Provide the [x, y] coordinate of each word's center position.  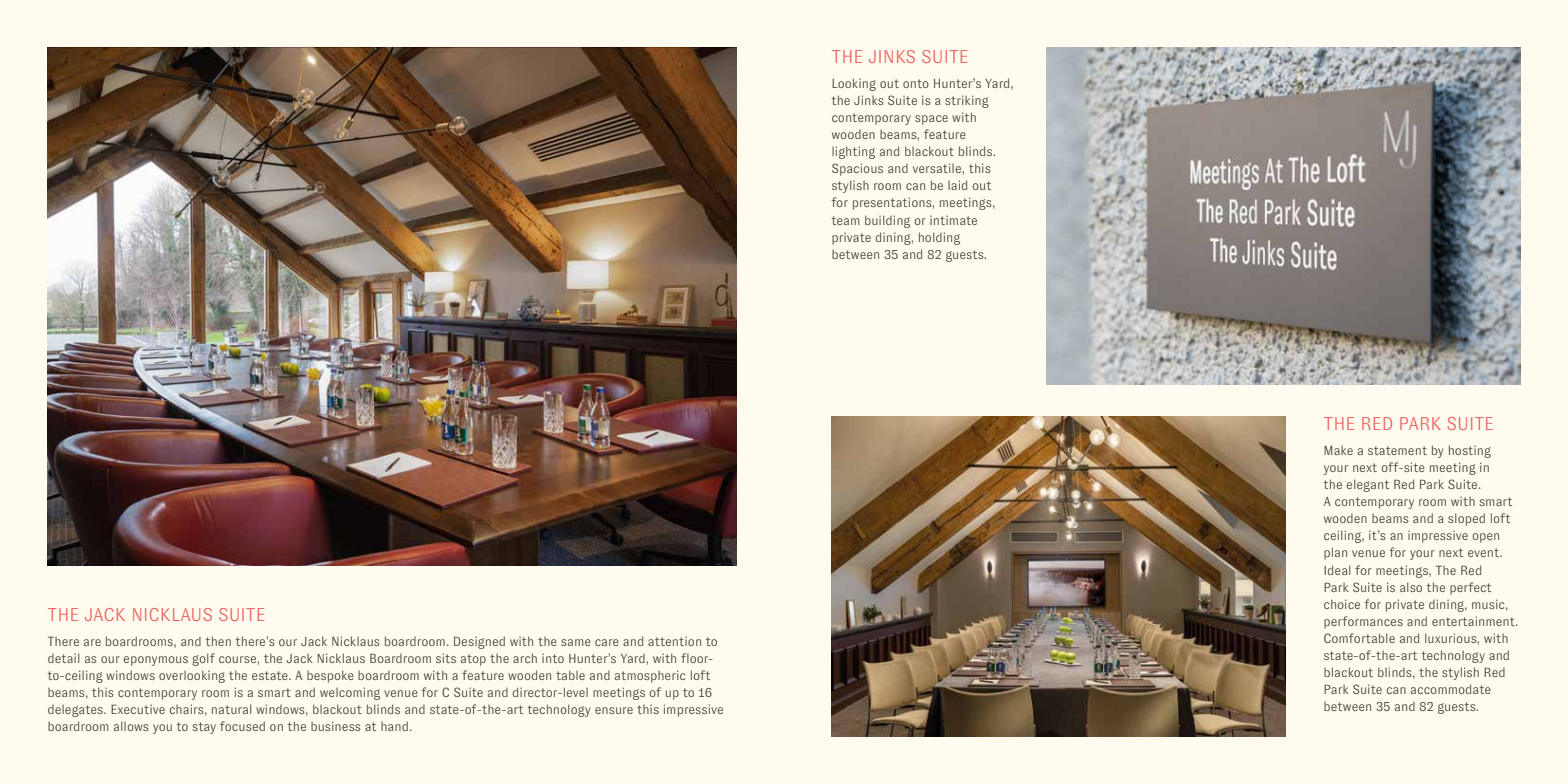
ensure [614, 710]
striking [967, 101]
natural [232, 709]
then [218, 641]
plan [1335, 553]
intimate [953, 220]
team [846, 220]
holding [939, 238]
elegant [1368, 485]
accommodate [1451, 689]
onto [916, 83]
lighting [853, 152]
